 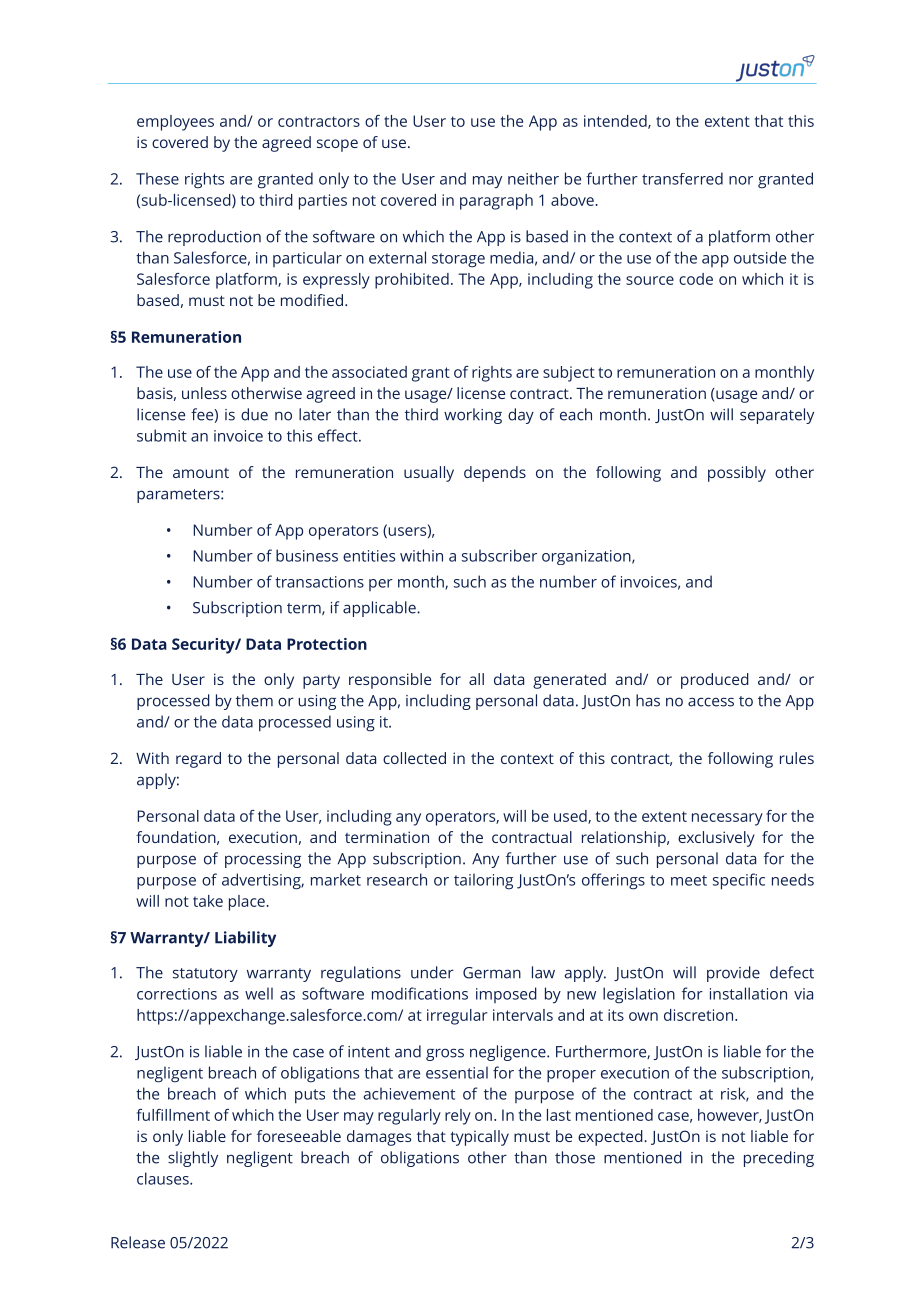 What do you see at coordinates (254, 700) in the page?
I see `them` at bounding box center [254, 700].
